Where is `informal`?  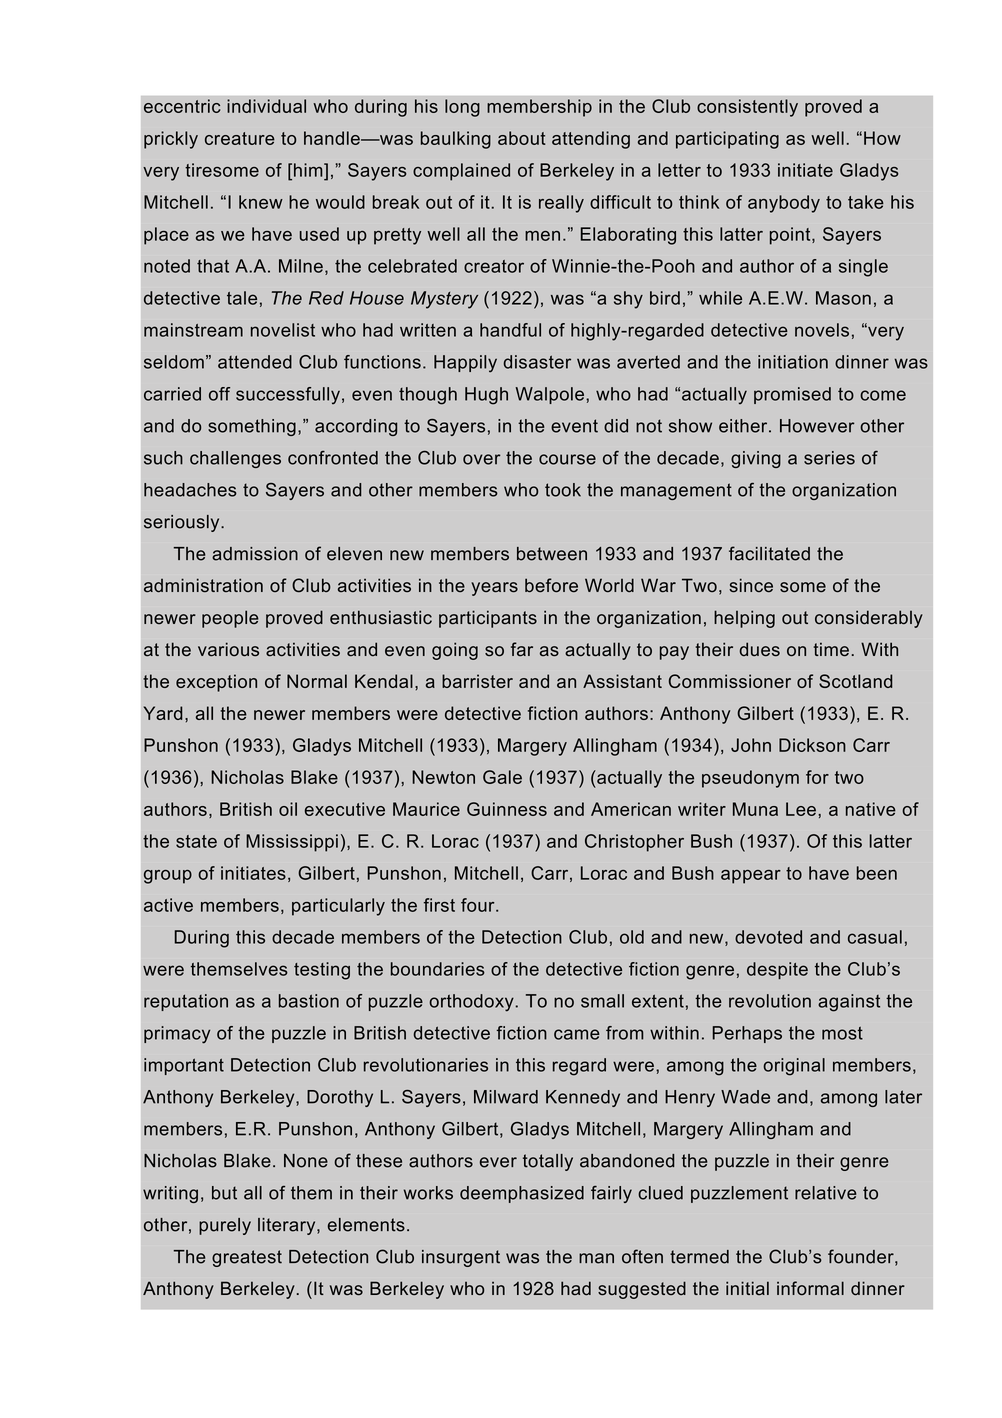 informal is located at coordinates (810, 1288).
